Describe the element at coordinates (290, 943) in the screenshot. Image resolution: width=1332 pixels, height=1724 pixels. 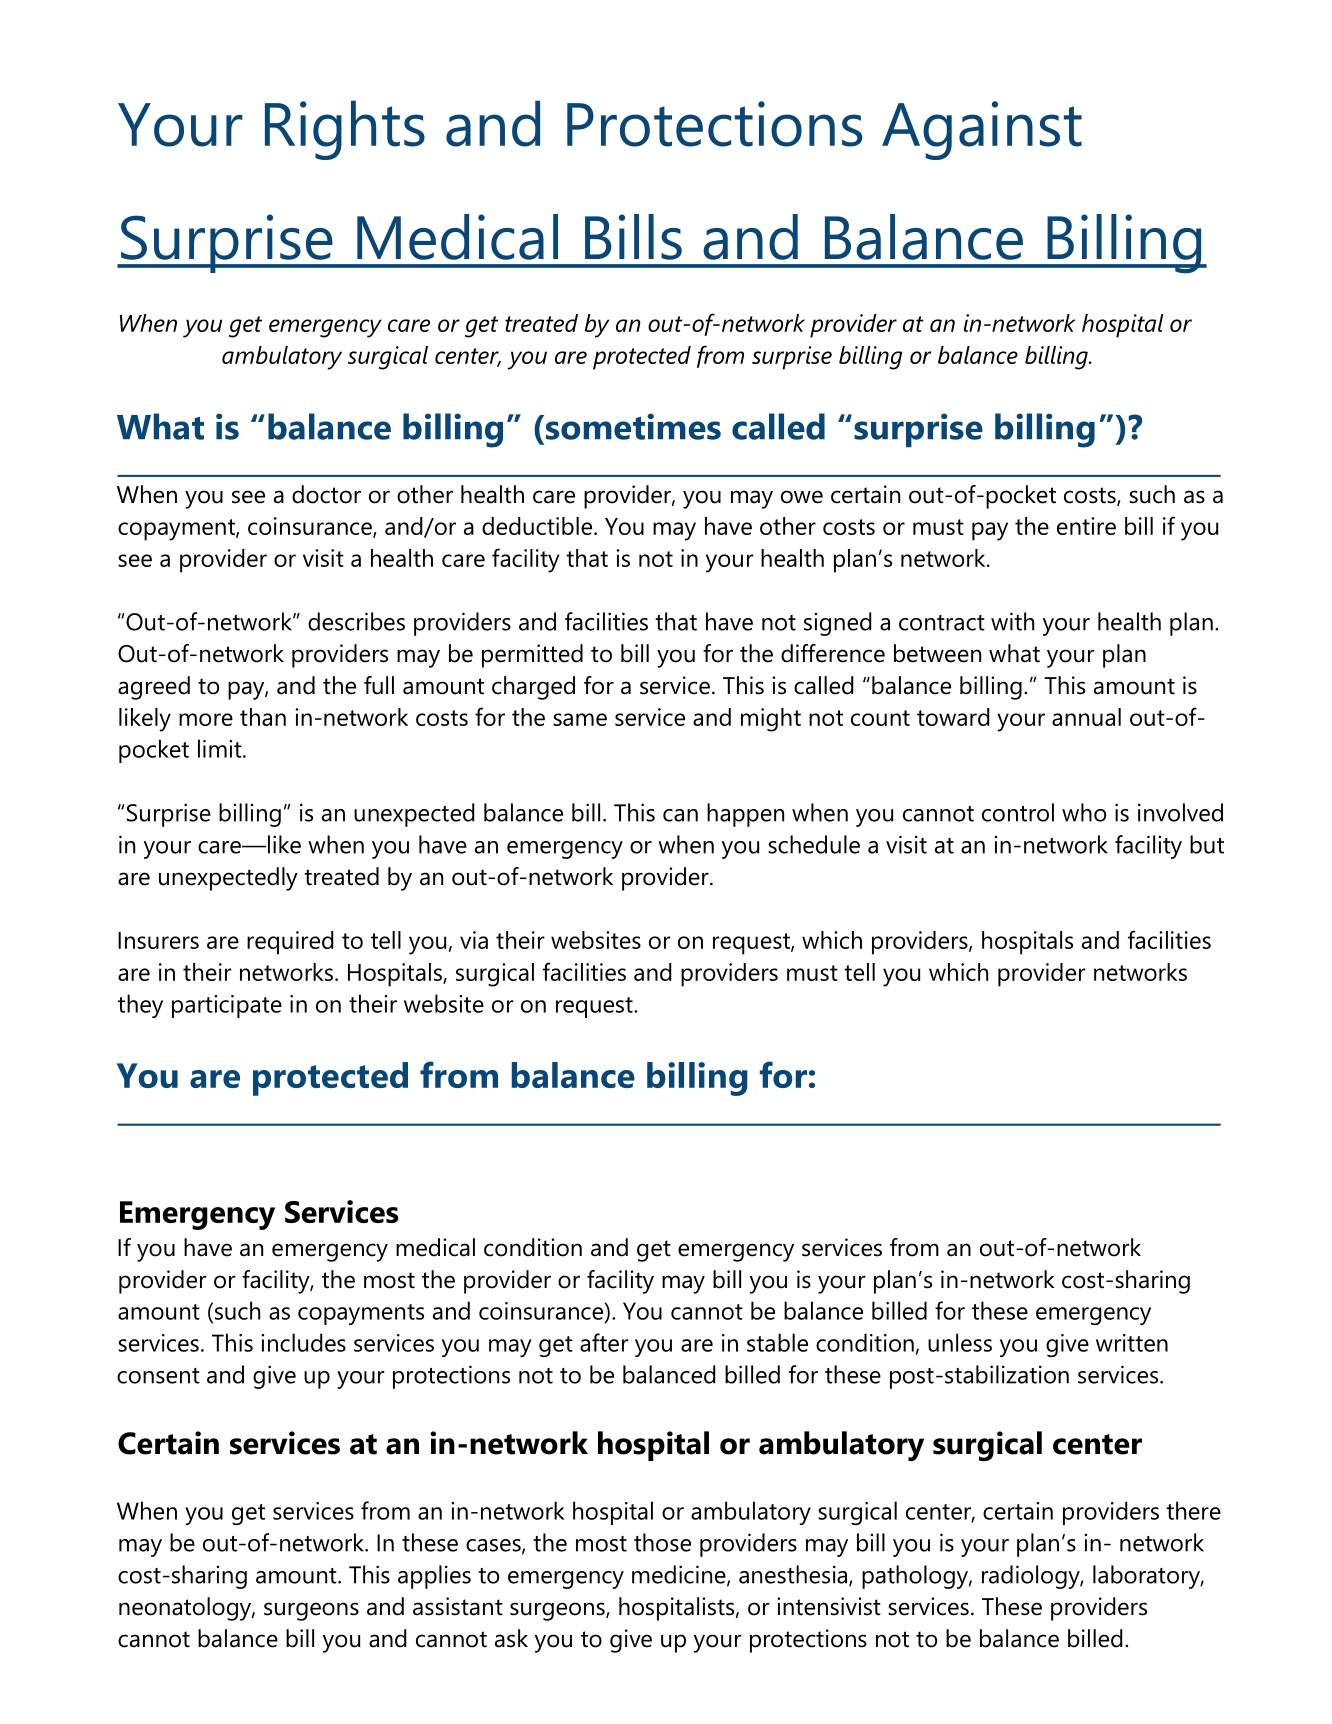
I see `required` at that location.
